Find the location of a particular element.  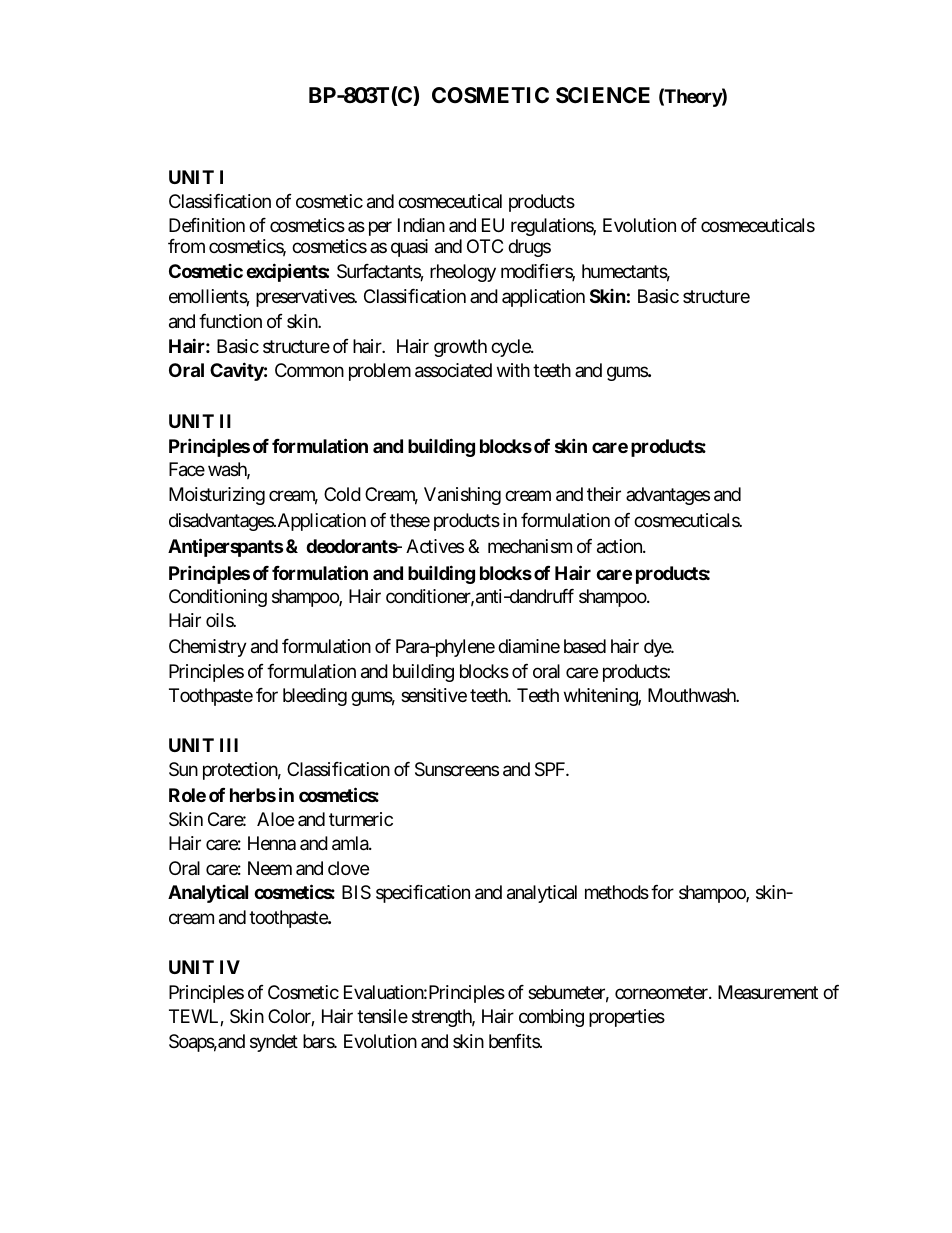

Definition is located at coordinates (207, 225).
